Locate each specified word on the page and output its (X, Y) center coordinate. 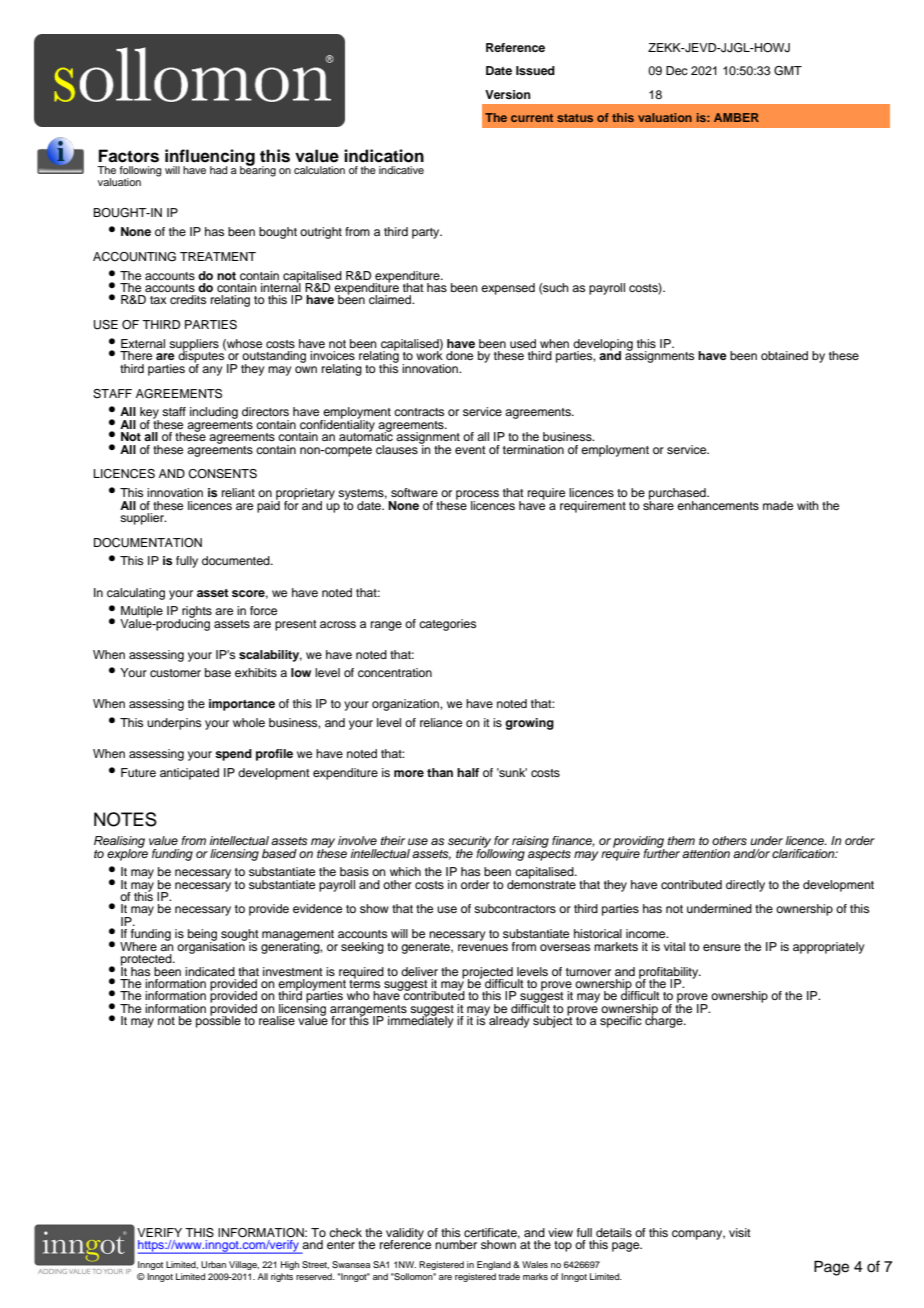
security (470, 843)
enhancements (718, 505)
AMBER (736, 117)
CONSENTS (222, 474)
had (219, 170)
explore (127, 853)
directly (745, 886)
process (477, 496)
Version (508, 94)
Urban (213, 1264)
